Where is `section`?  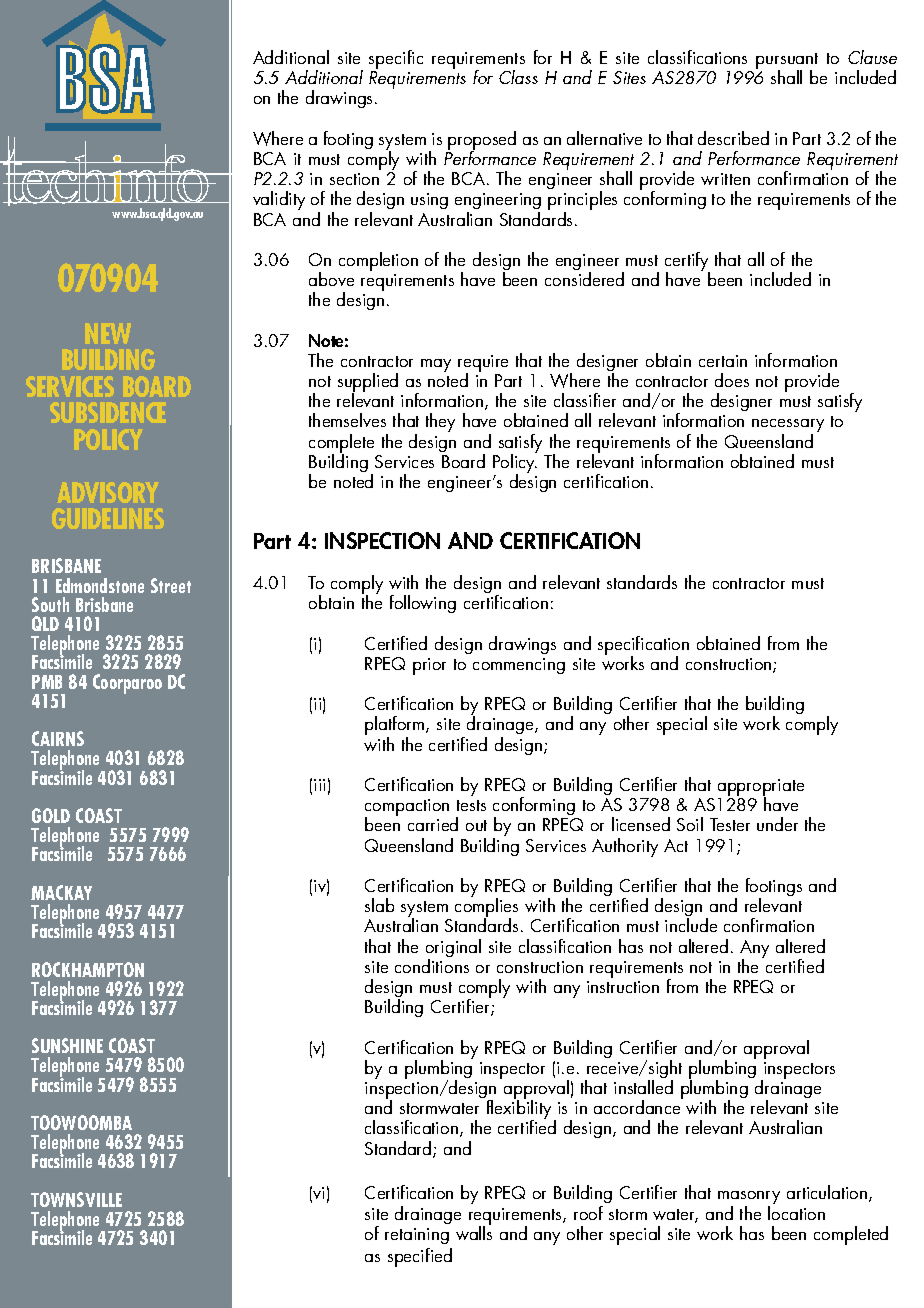 section is located at coordinates (354, 179).
